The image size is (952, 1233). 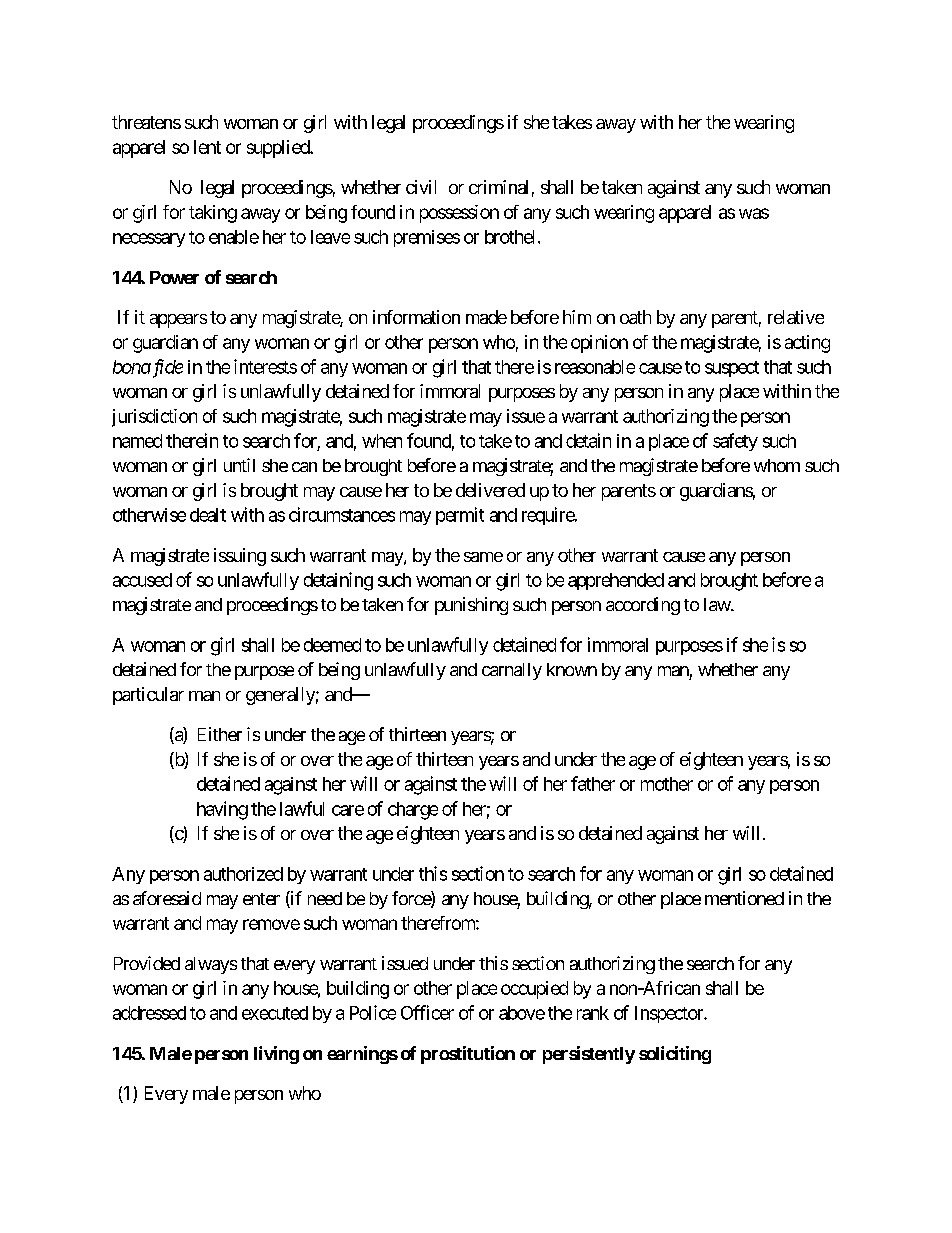 I want to click on relative, so click(x=796, y=317).
